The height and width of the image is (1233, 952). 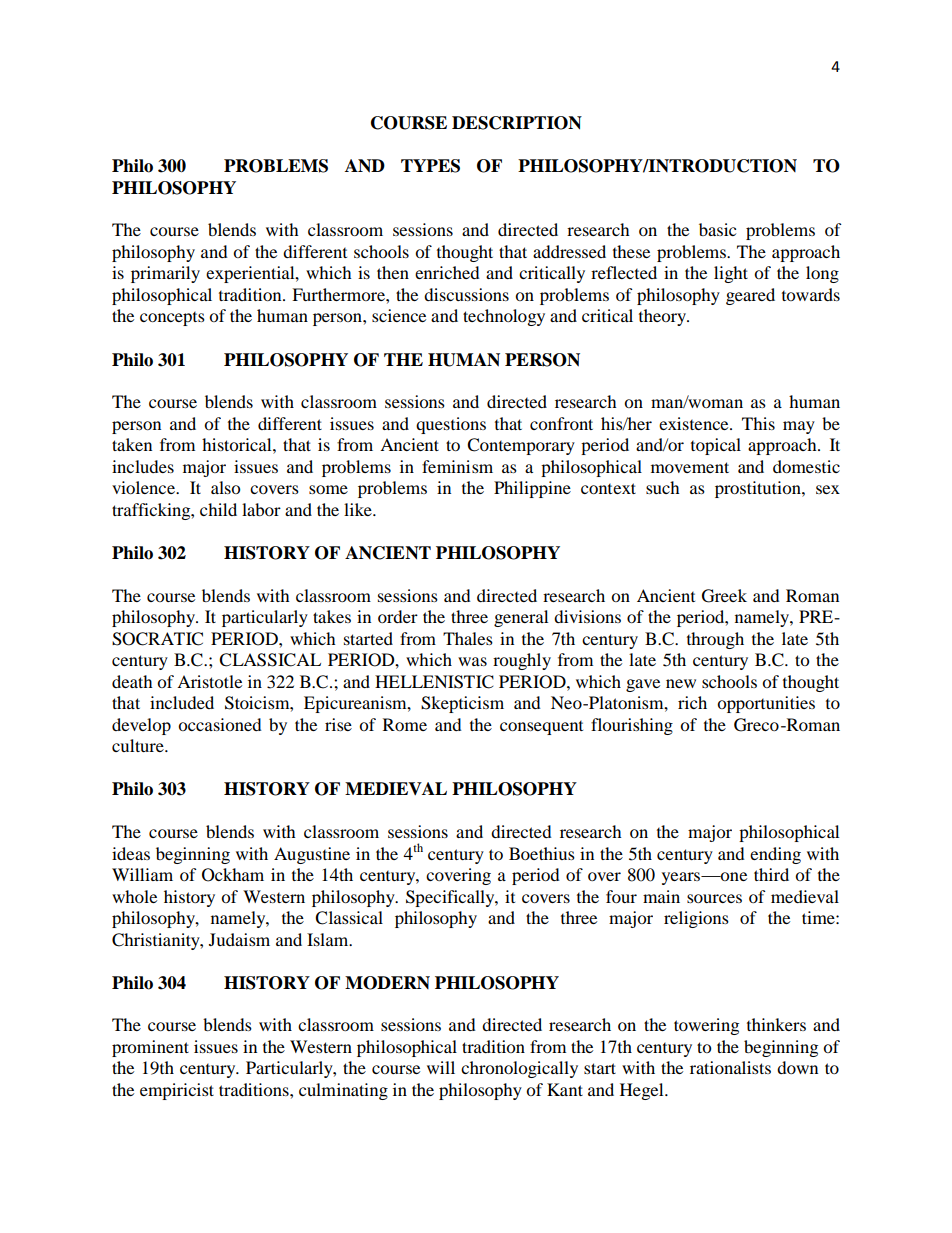 What do you see at coordinates (730, 1067) in the image?
I see `rationalists` at bounding box center [730, 1067].
